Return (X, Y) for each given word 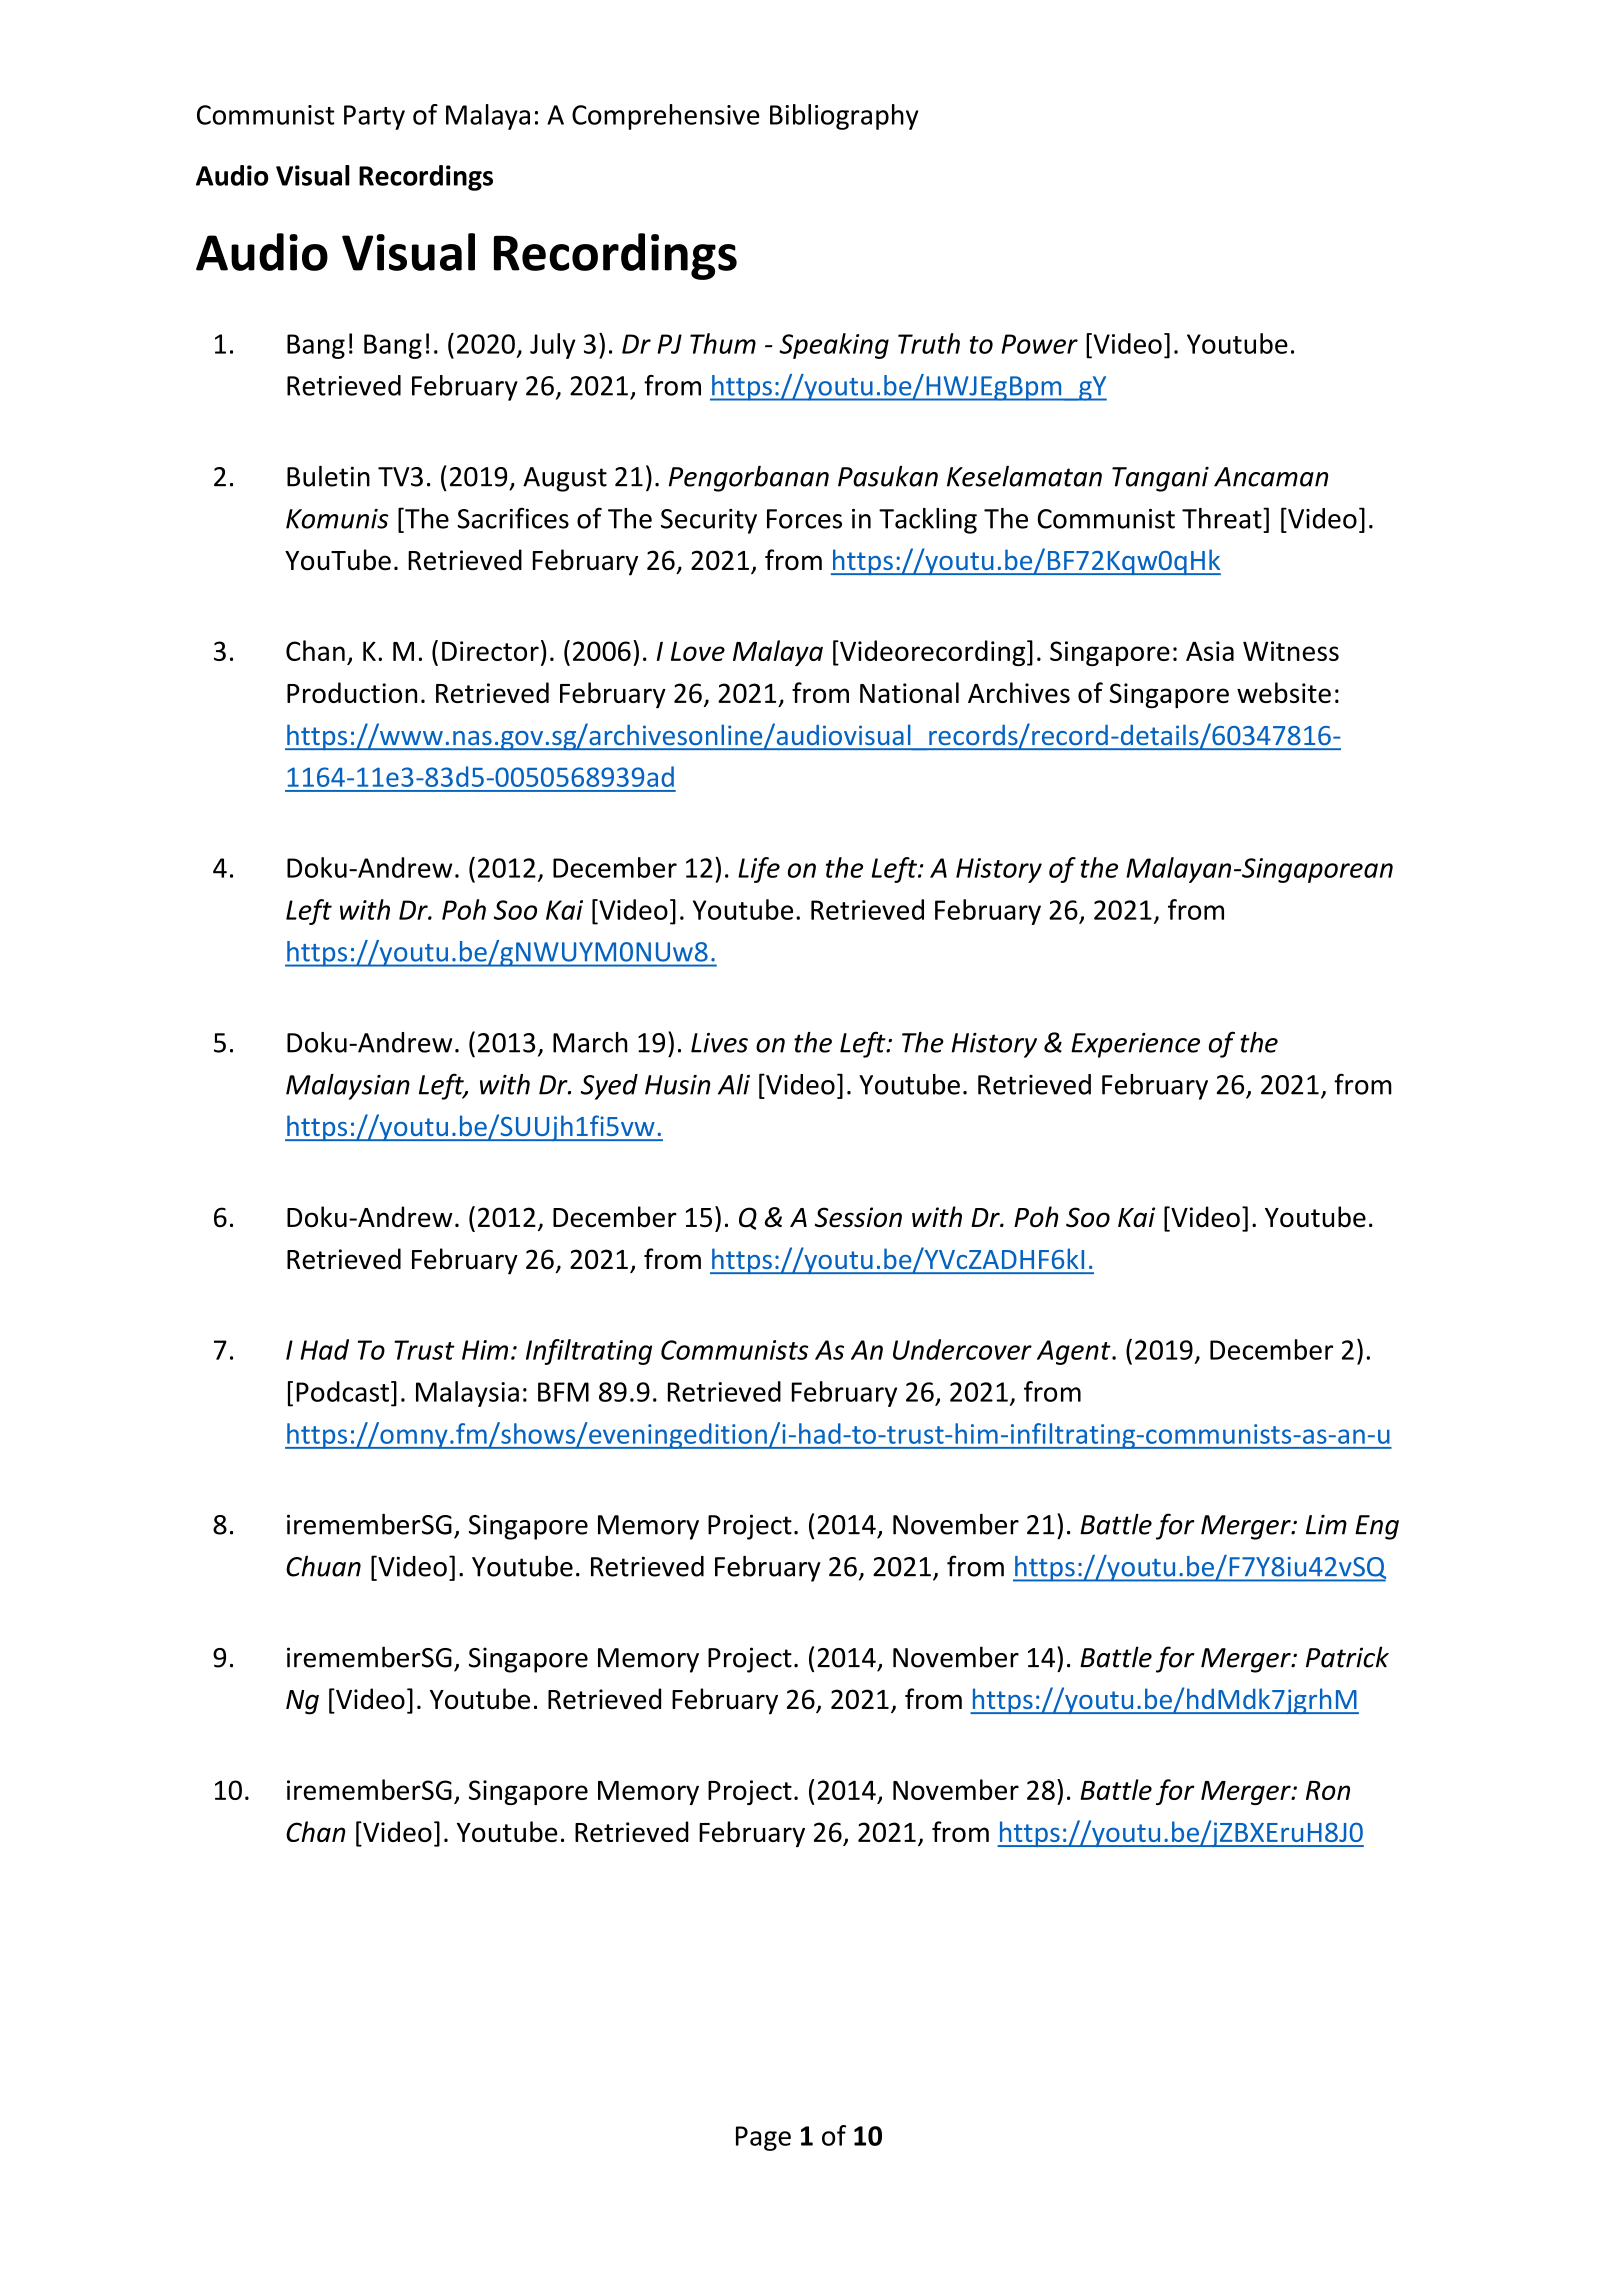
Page (763, 2138)
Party (374, 117)
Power (1039, 344)
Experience (1135, 1045)
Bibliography (844, 117)
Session (858, 1217)
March (590, 1042)
